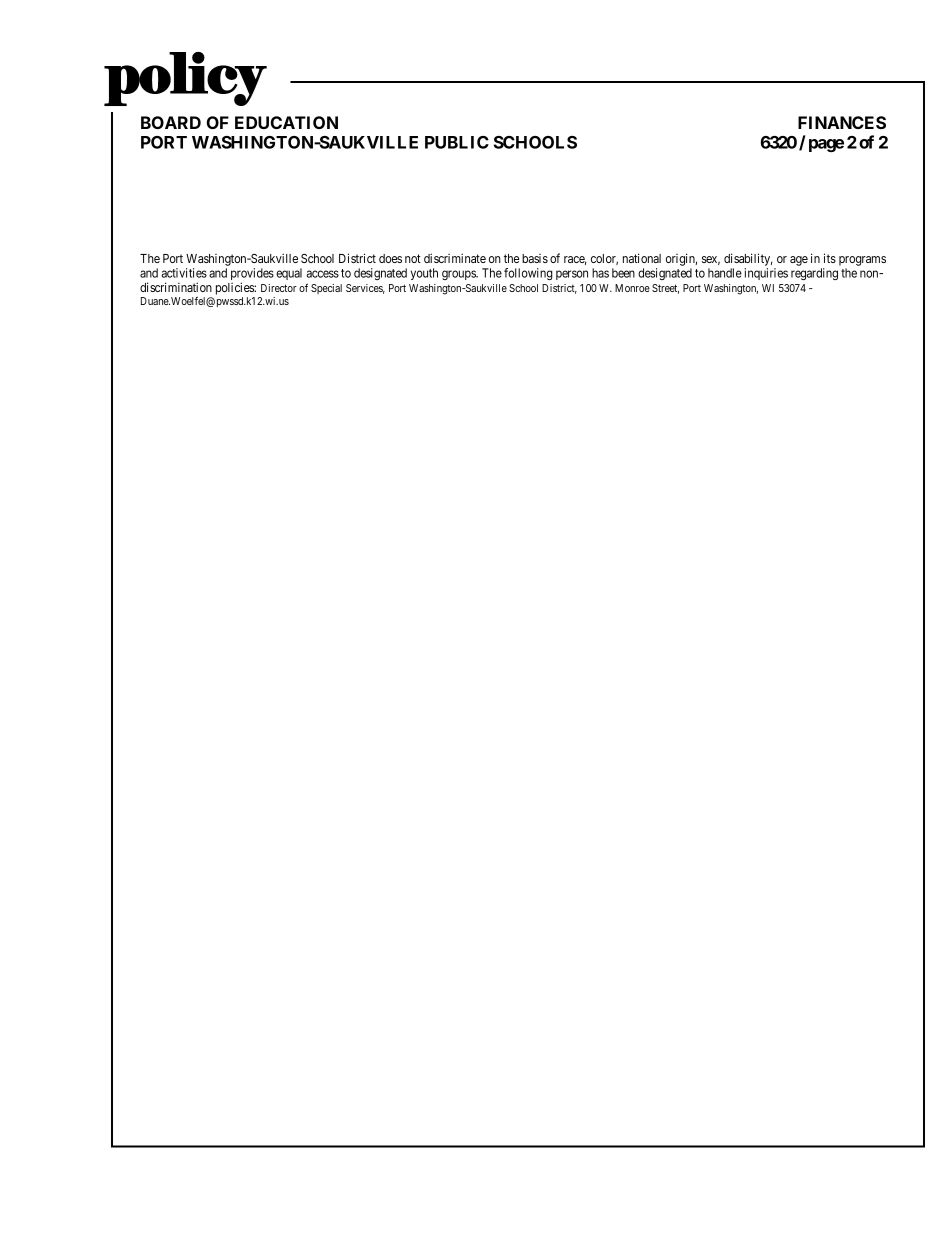 This image has width=952, height=1233. What do you see at coordinates (286, 122) in the image?
I see `EDUCATION` at bounding box center [286, 122].
